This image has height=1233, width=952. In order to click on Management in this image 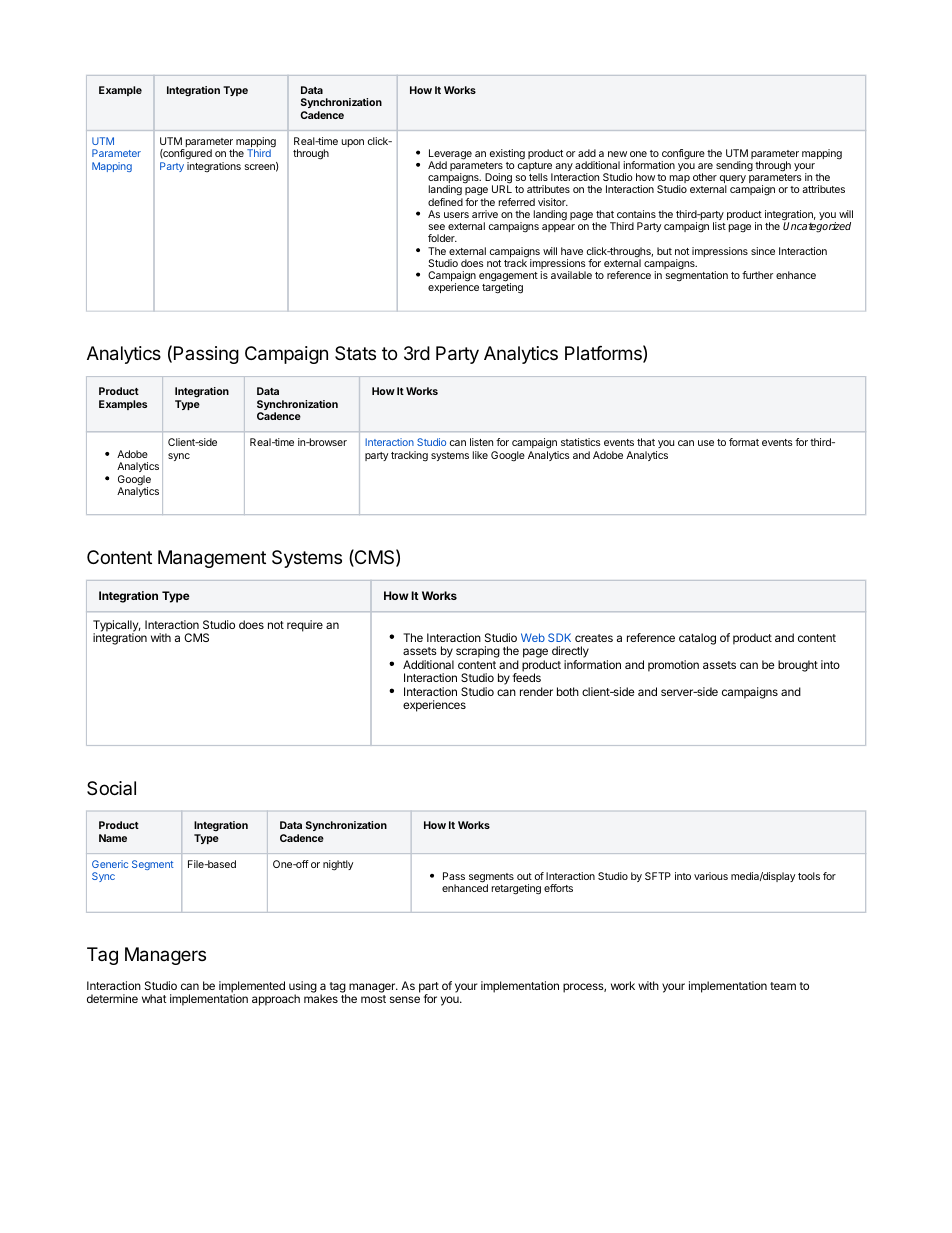, I will do `click(212, 559)`.
